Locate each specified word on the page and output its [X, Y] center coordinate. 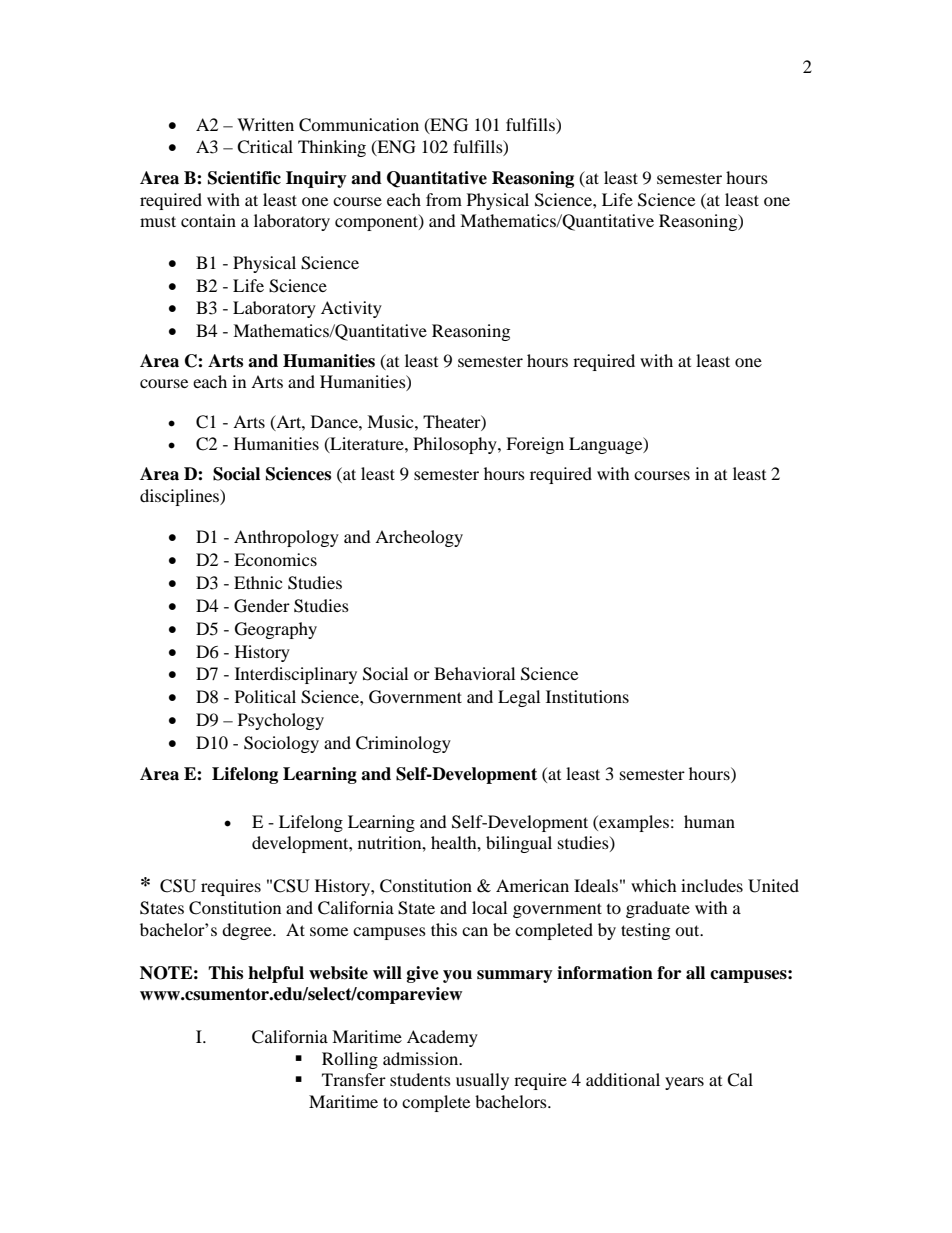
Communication [359, 125]
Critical [265, 147]
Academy [442, 1038]
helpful [276, 974]
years [684, 1083]
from [444, 199]
